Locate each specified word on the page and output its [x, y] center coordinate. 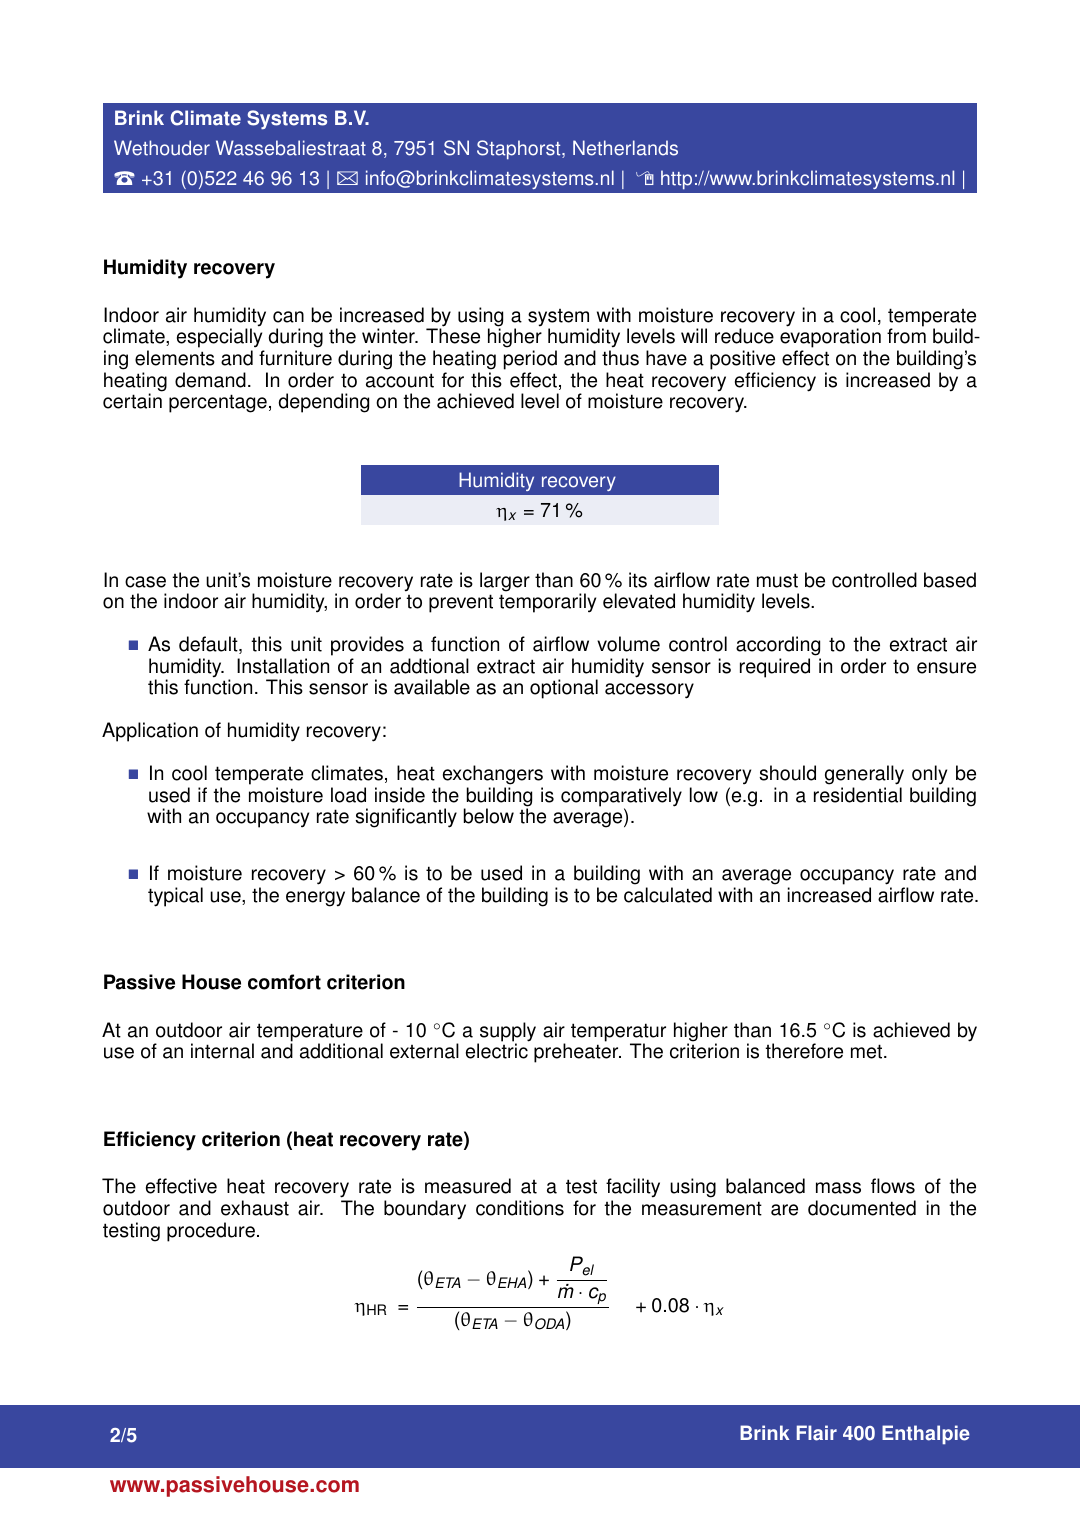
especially [220, 339]
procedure [211, 1232]
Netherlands [625, 148]
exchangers [493, 775]
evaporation [830, 339]
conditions [520, 1208]
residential [858, 795]
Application [150, 732]
